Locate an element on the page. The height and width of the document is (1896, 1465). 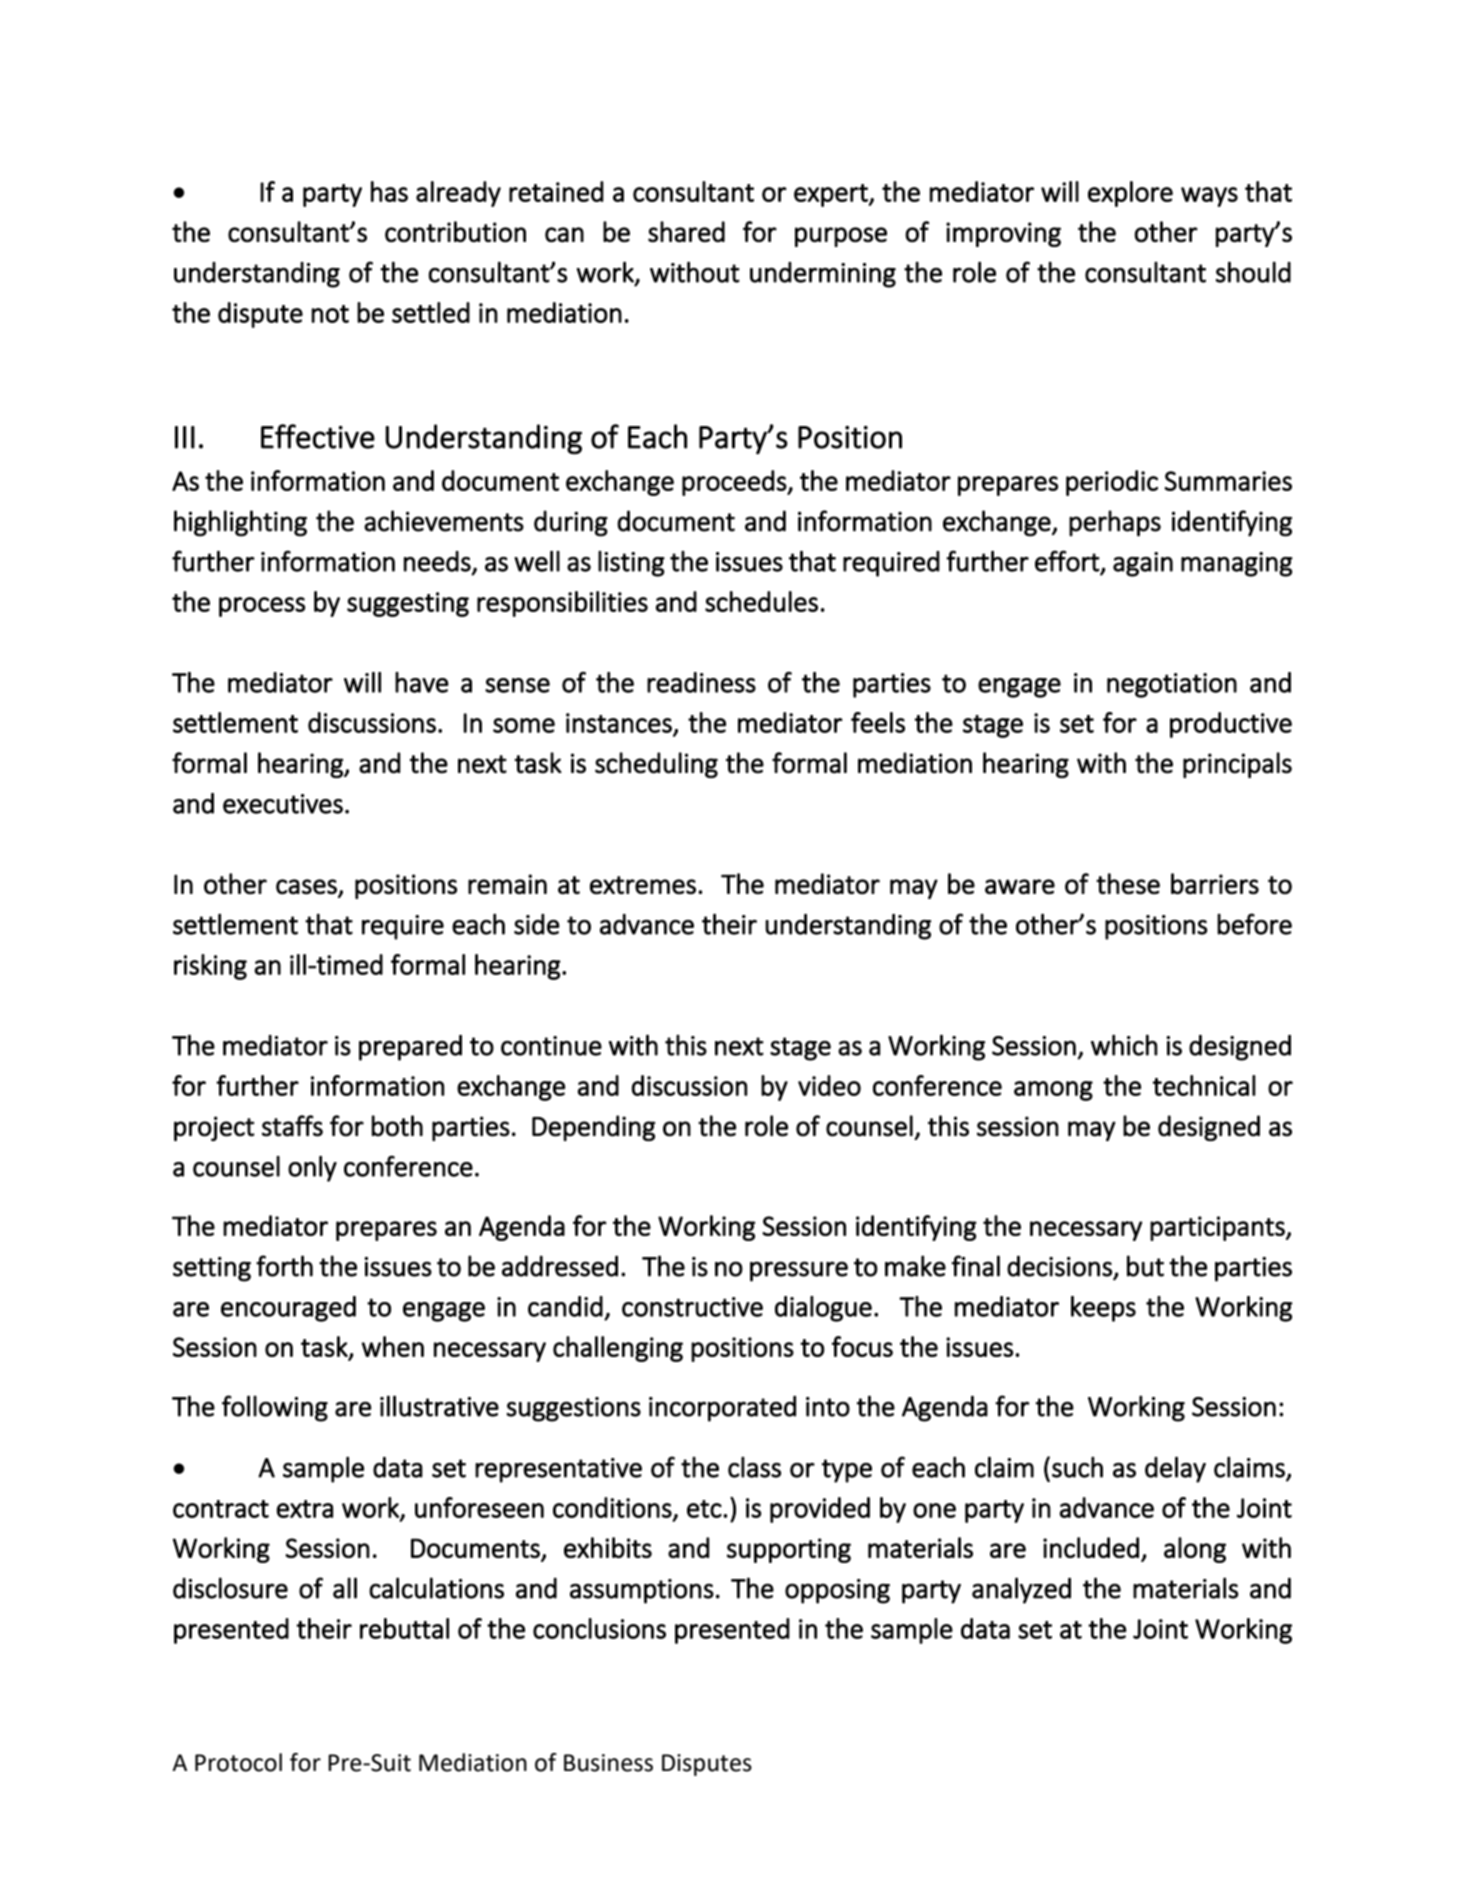
extremes is located at coordinates (643, 885).
